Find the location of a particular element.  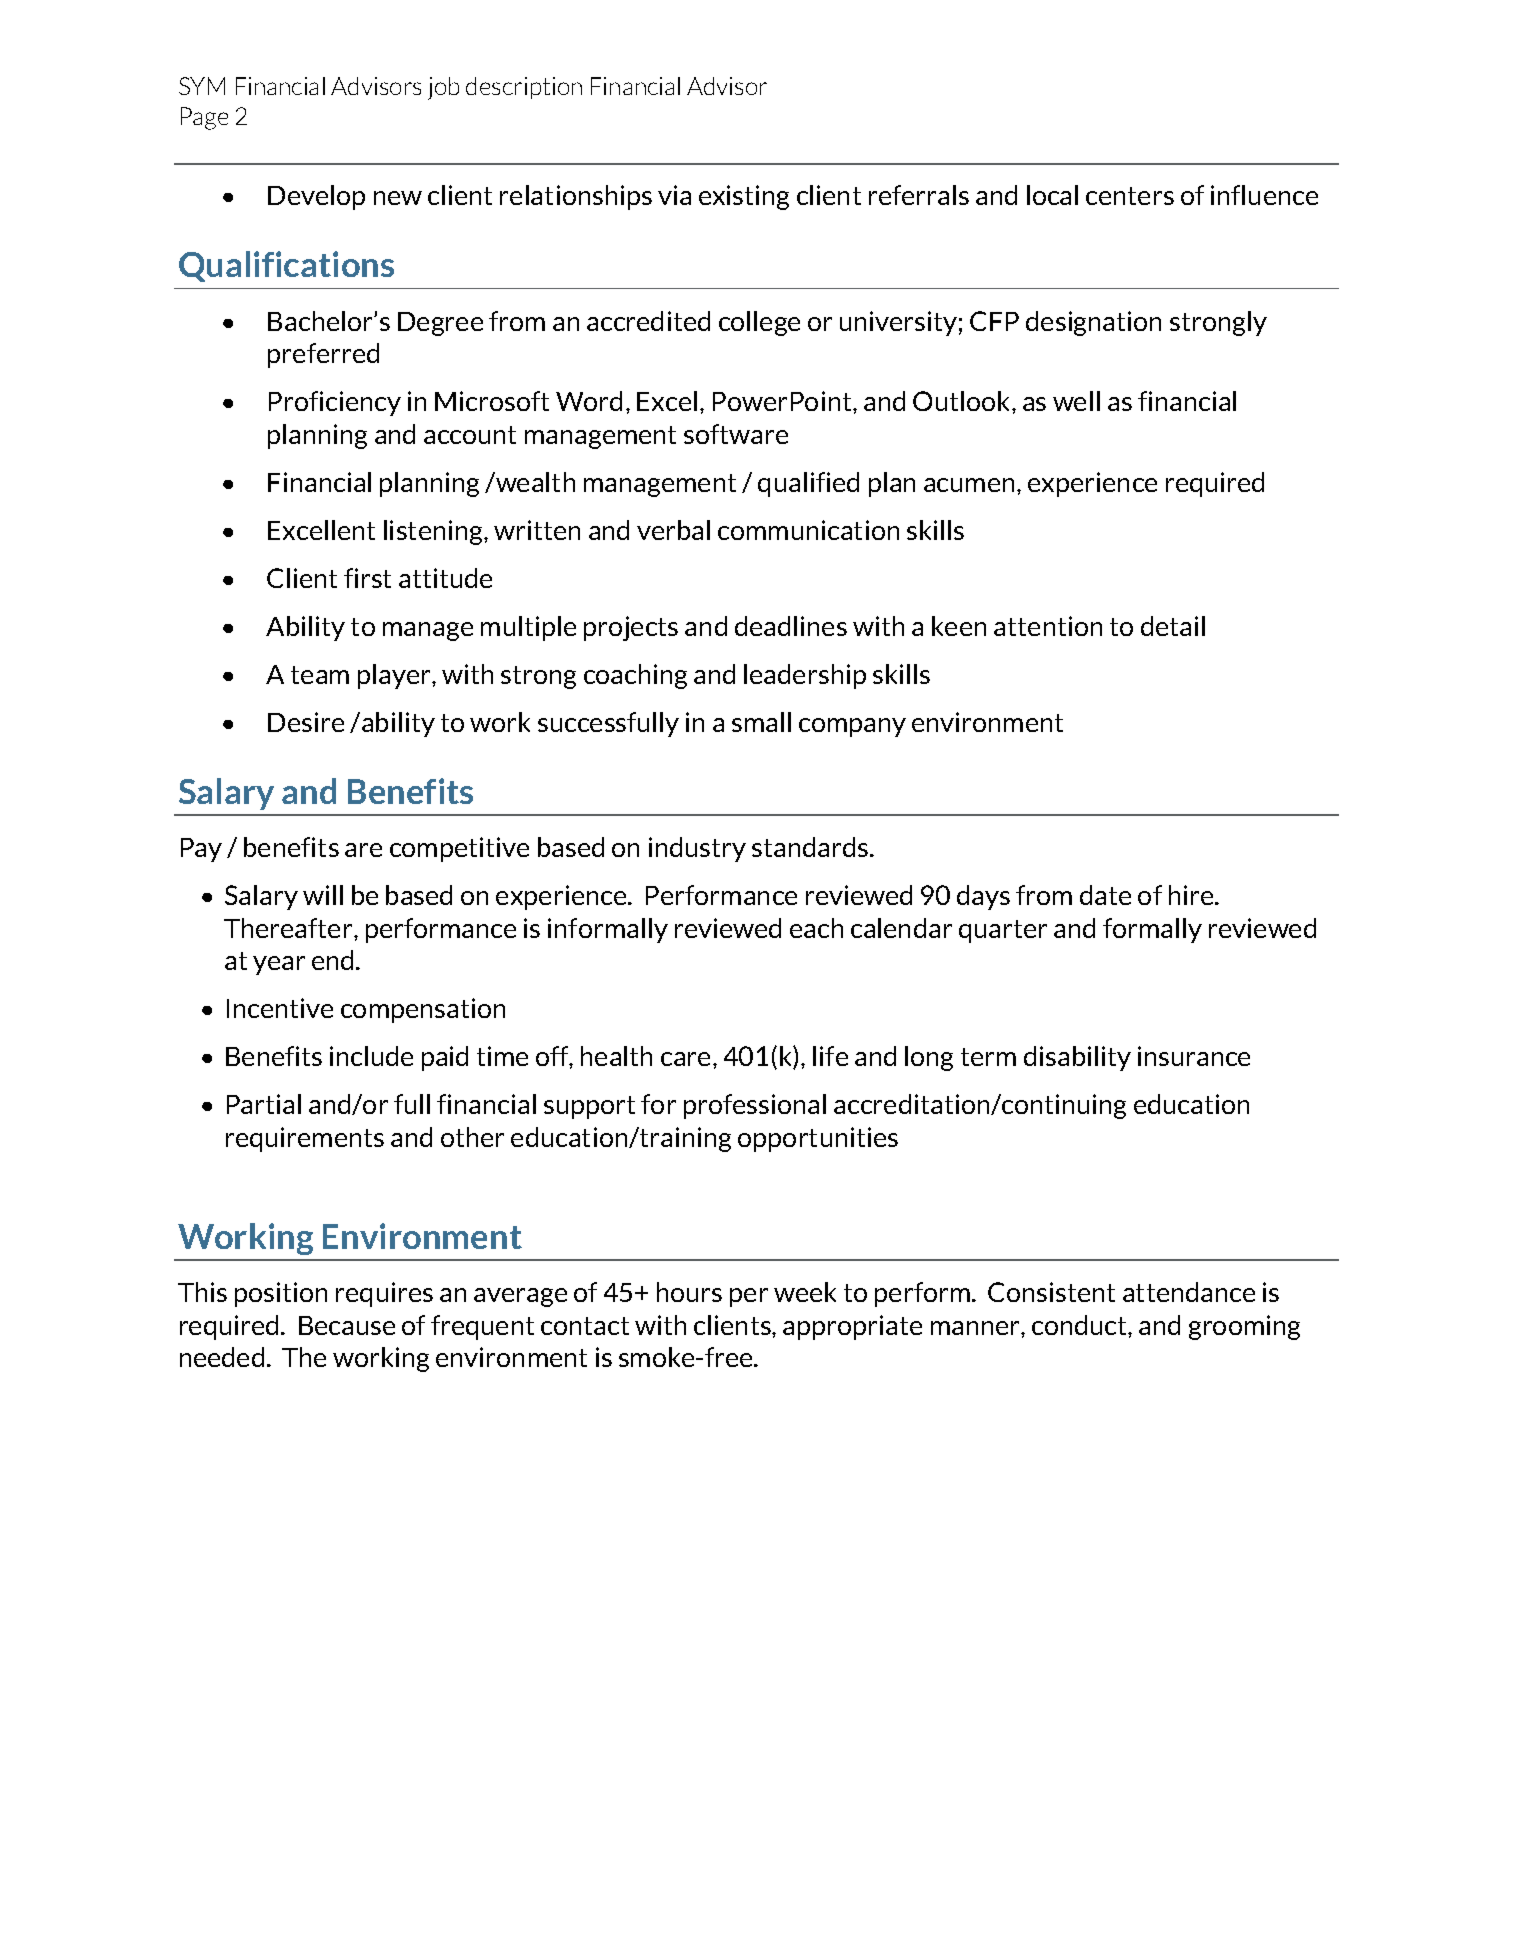

Develop is located at coordinates (316, 197).
